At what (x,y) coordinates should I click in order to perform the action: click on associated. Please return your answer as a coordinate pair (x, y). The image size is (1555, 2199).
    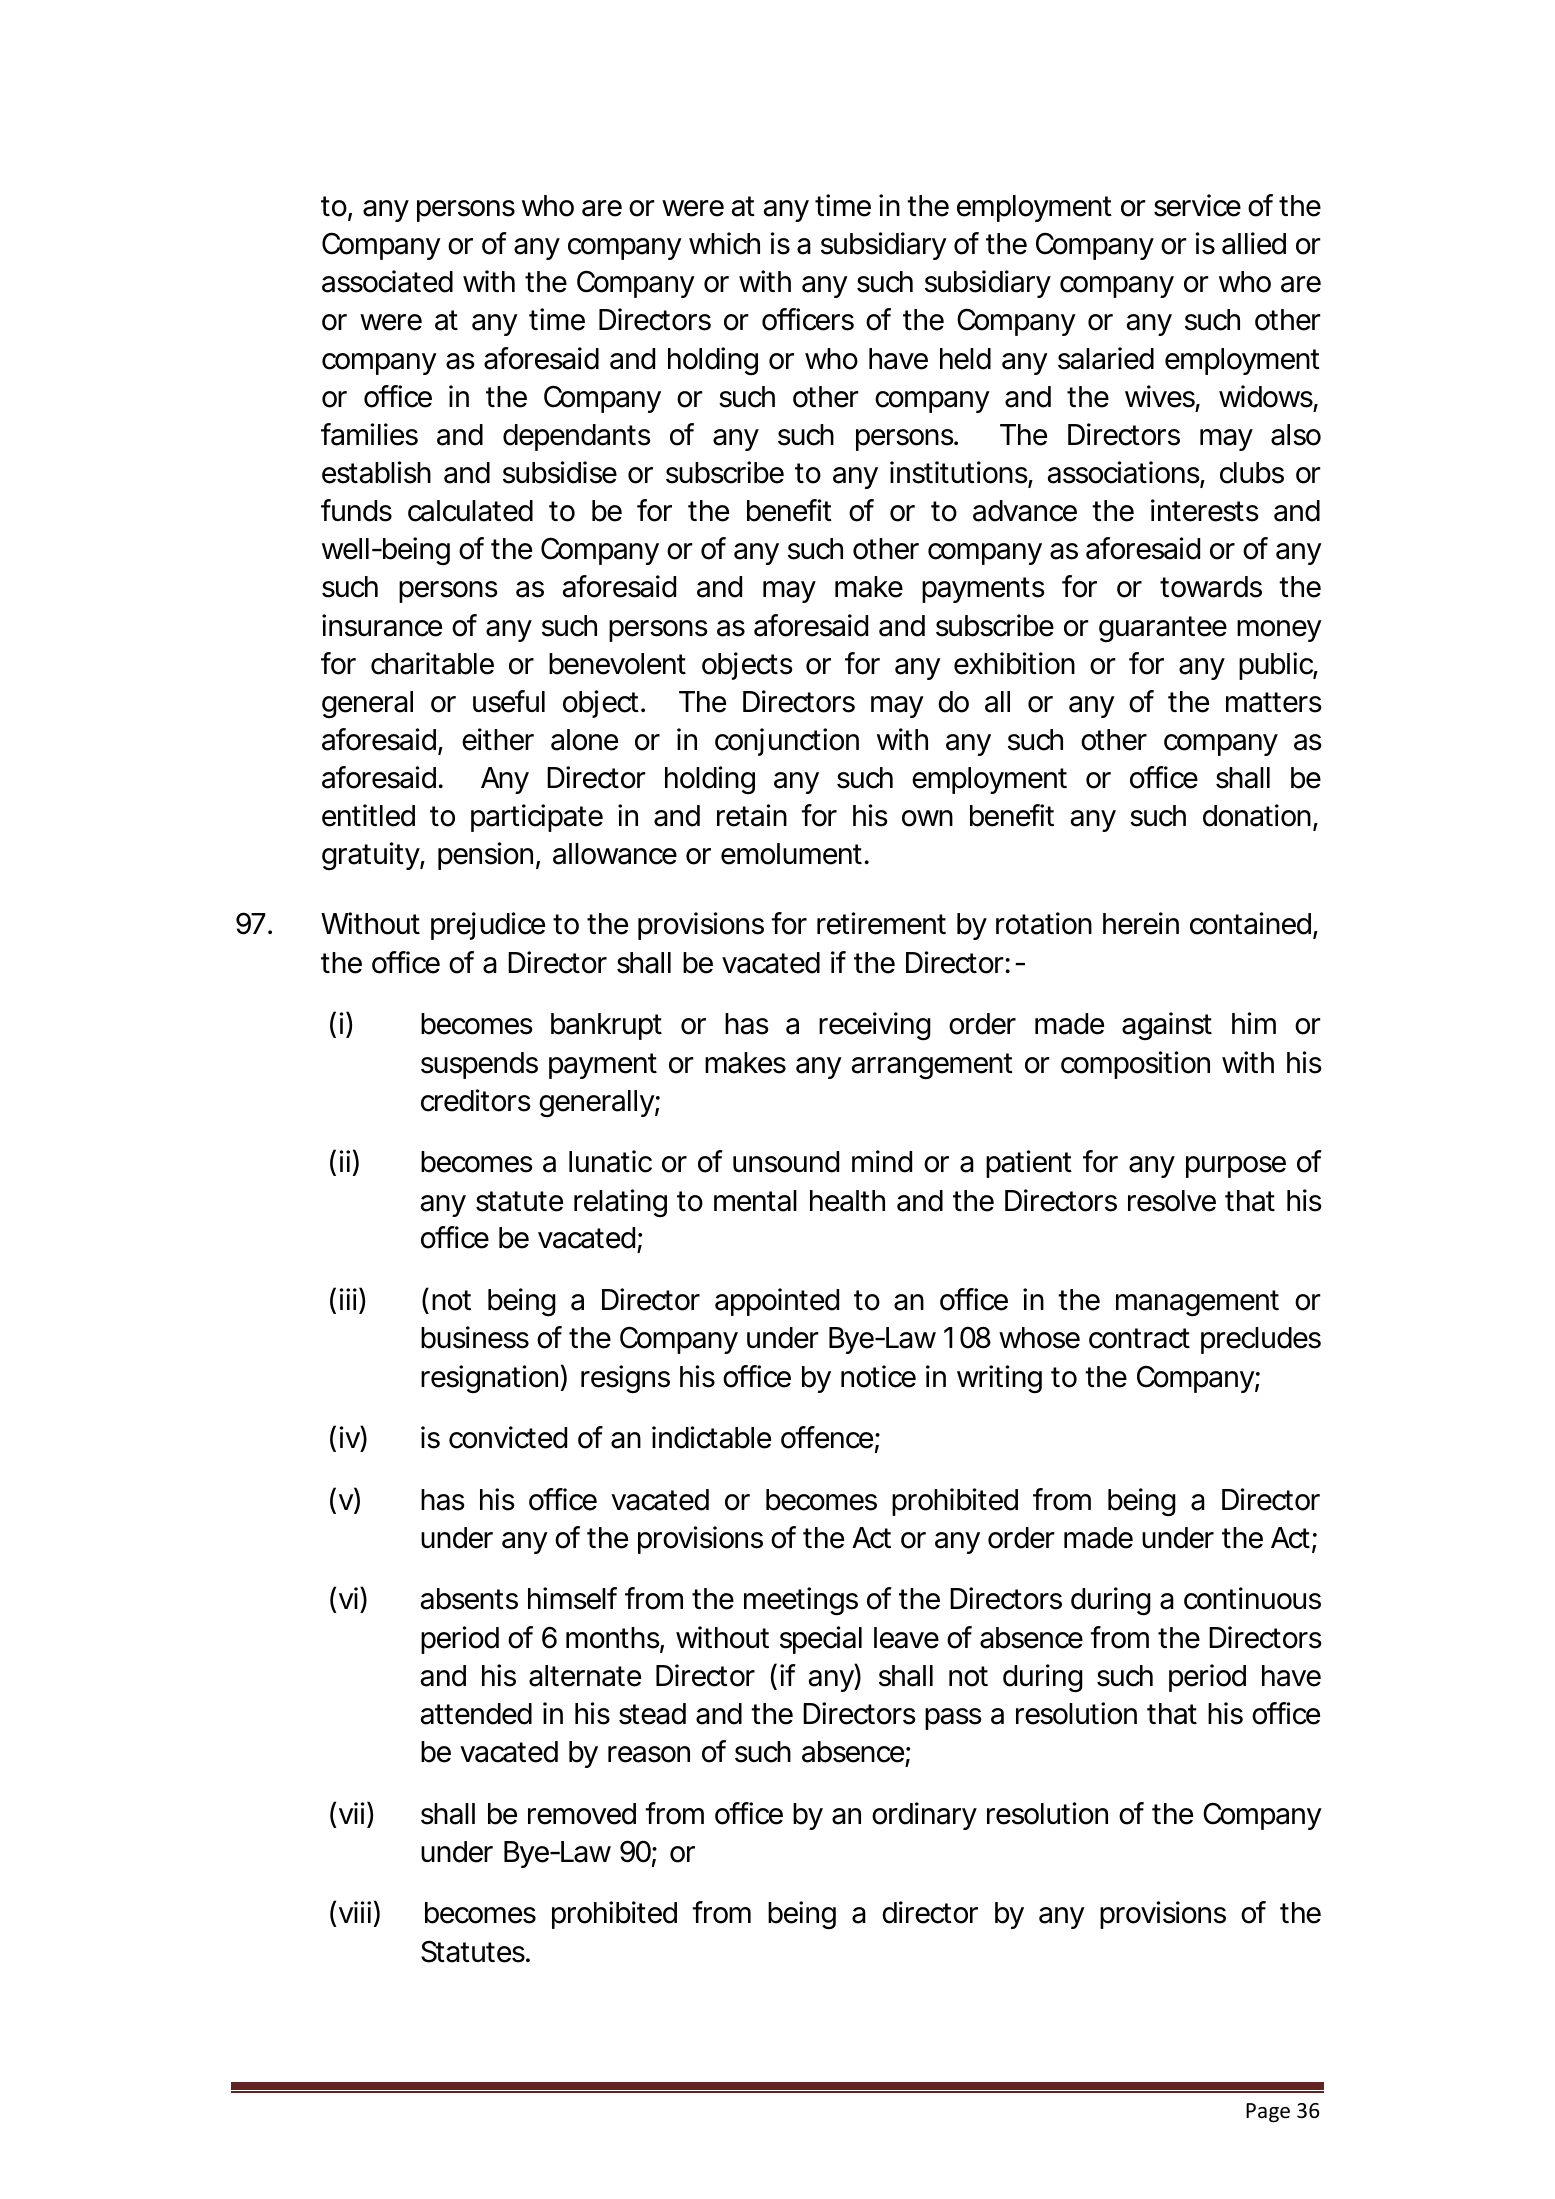
    Looking at the image, I should click on (387, 281).
